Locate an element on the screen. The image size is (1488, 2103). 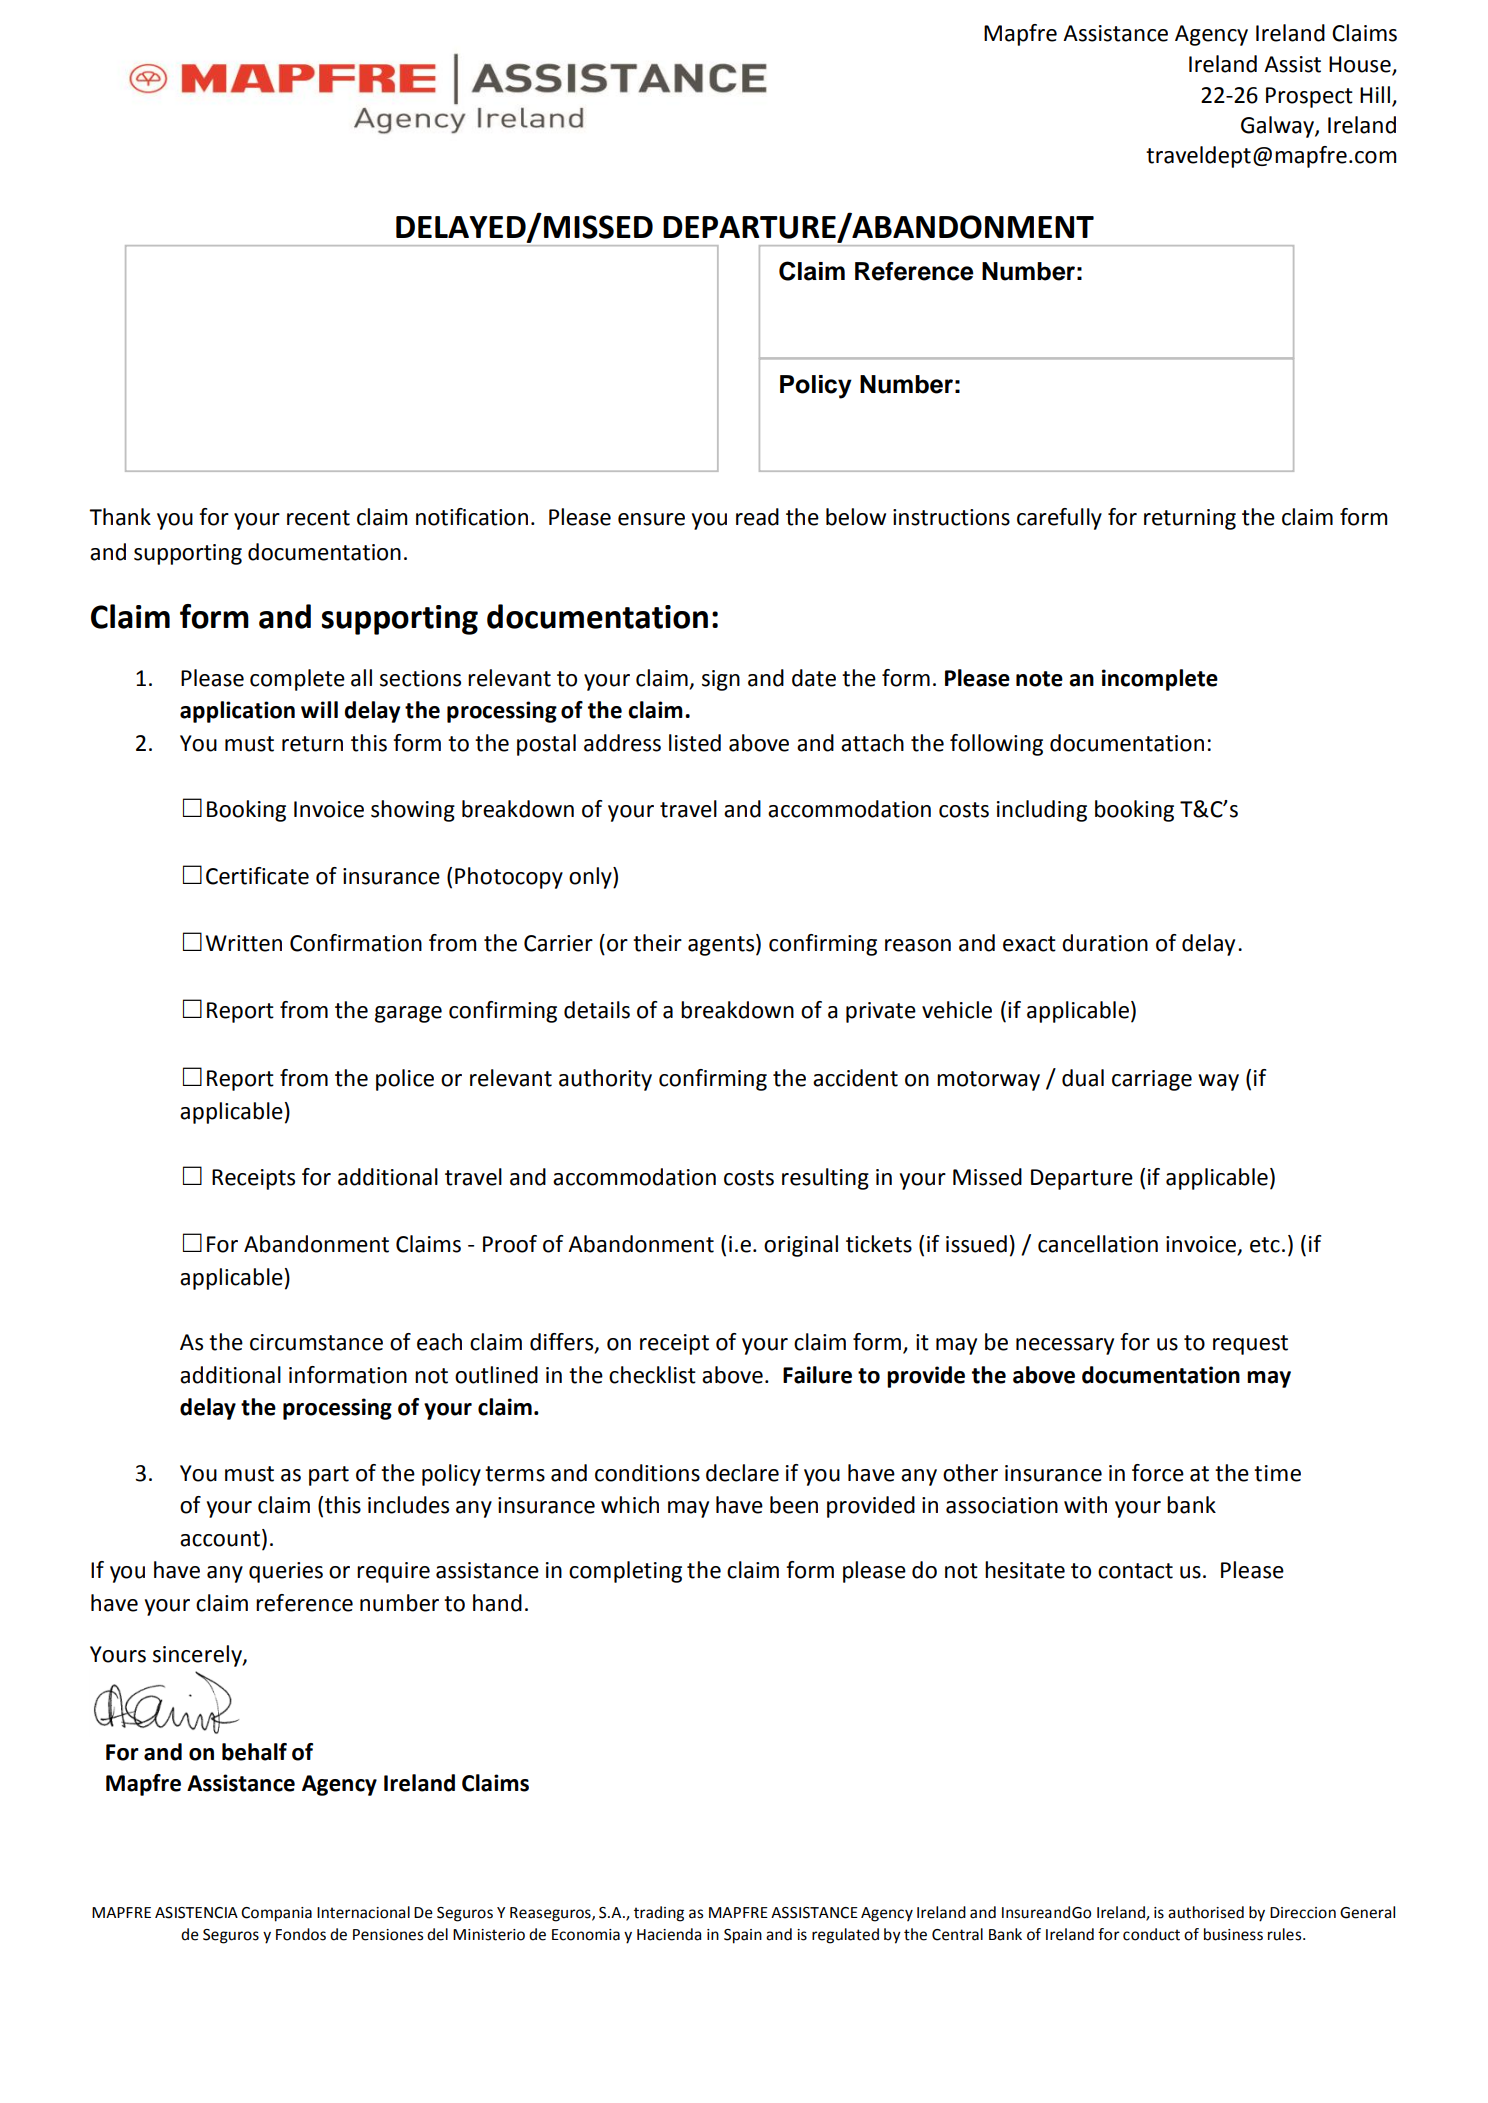
Spain is located at coordinates (743, 1936).
